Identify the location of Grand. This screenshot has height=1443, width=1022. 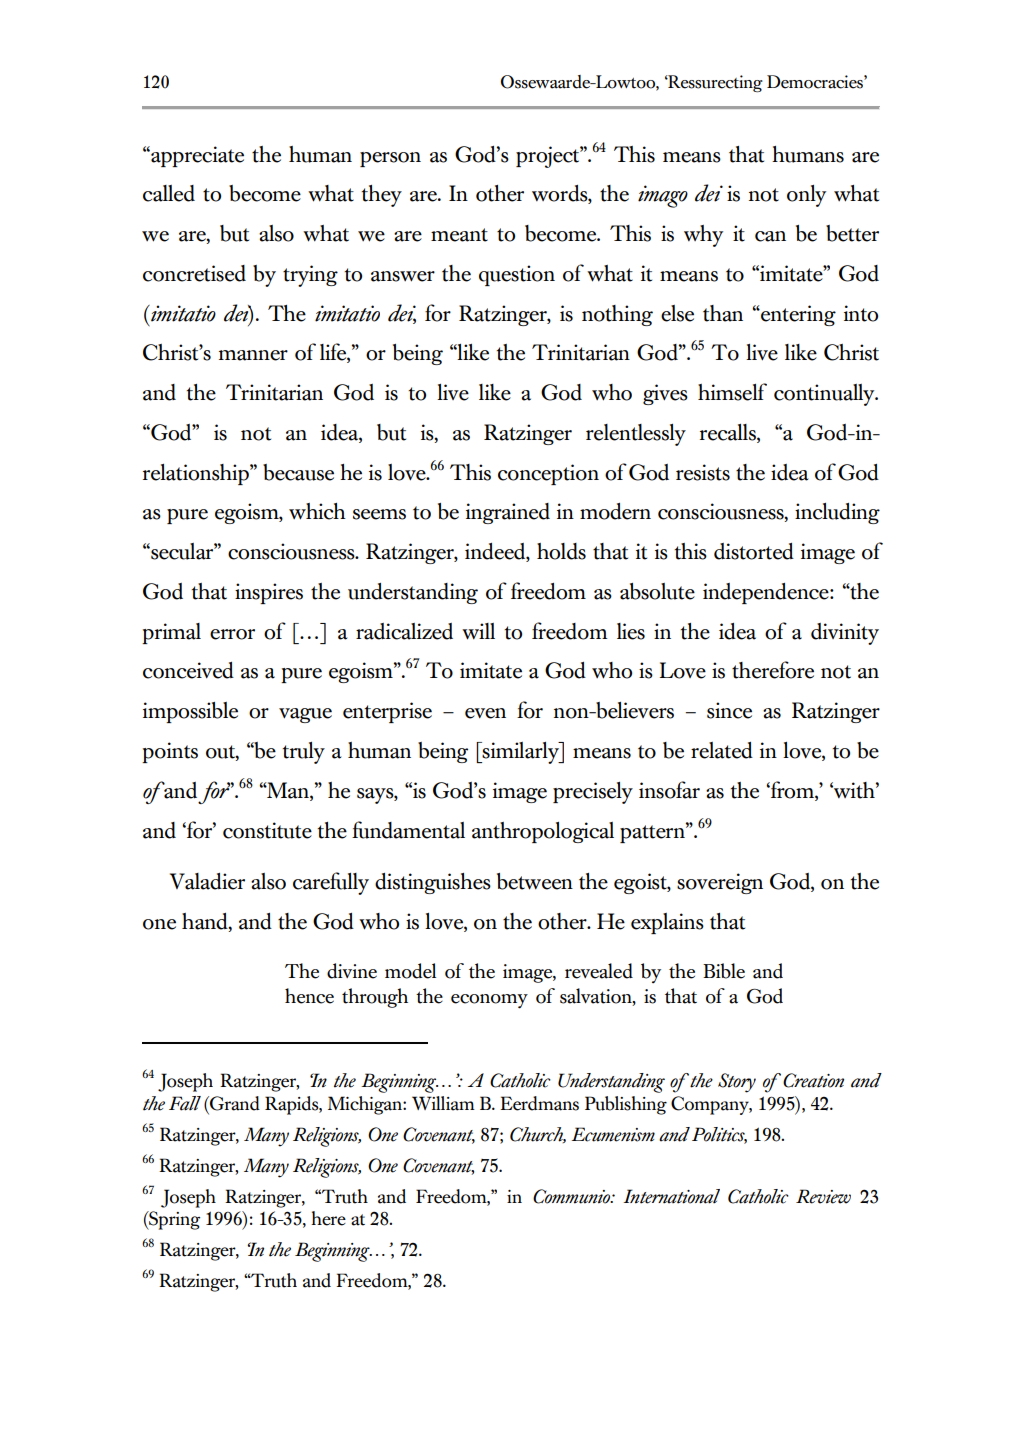
(234, 1103).
